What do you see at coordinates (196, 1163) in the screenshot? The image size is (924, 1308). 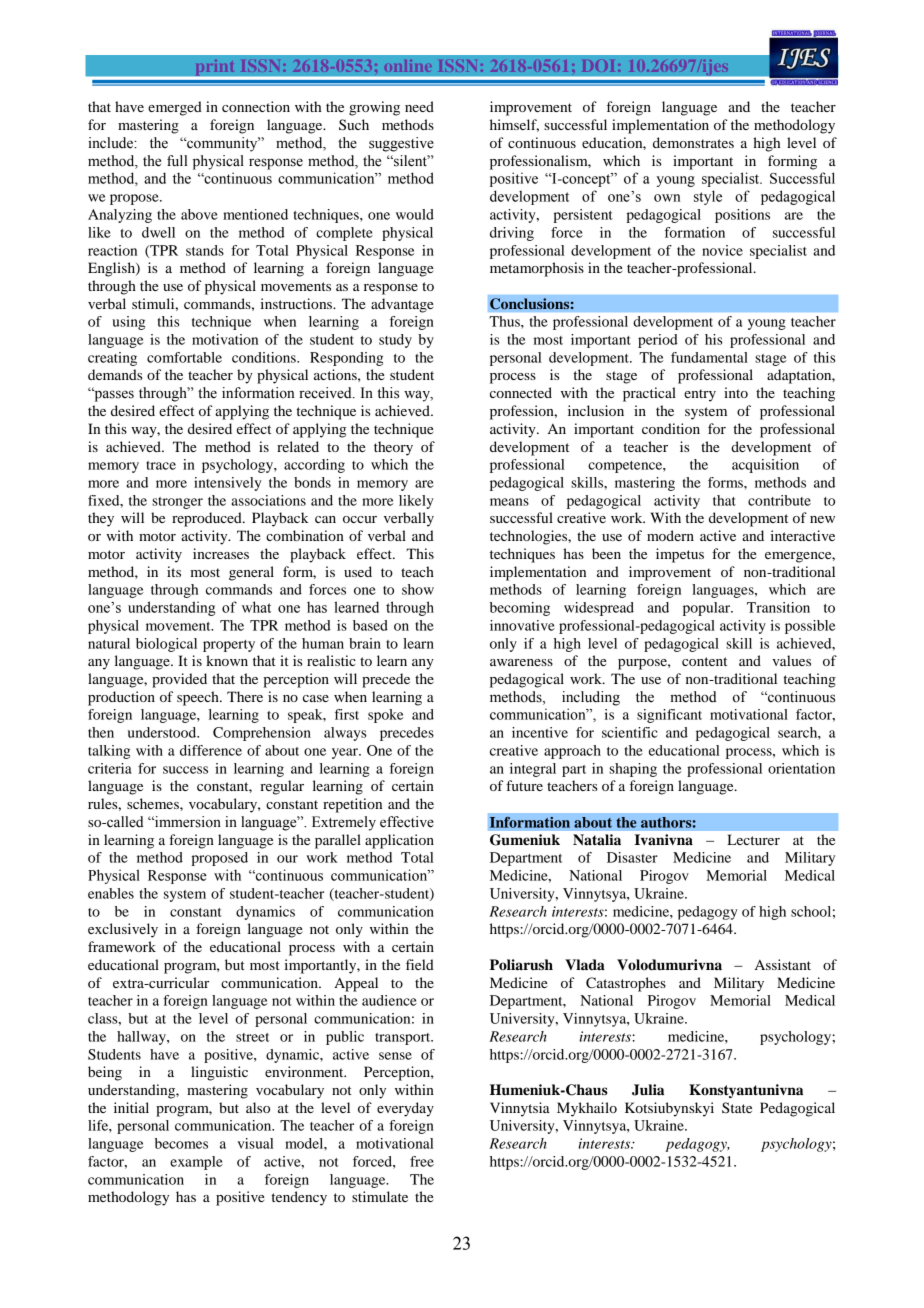 I see `example` at bounding box center [196, 1163].
